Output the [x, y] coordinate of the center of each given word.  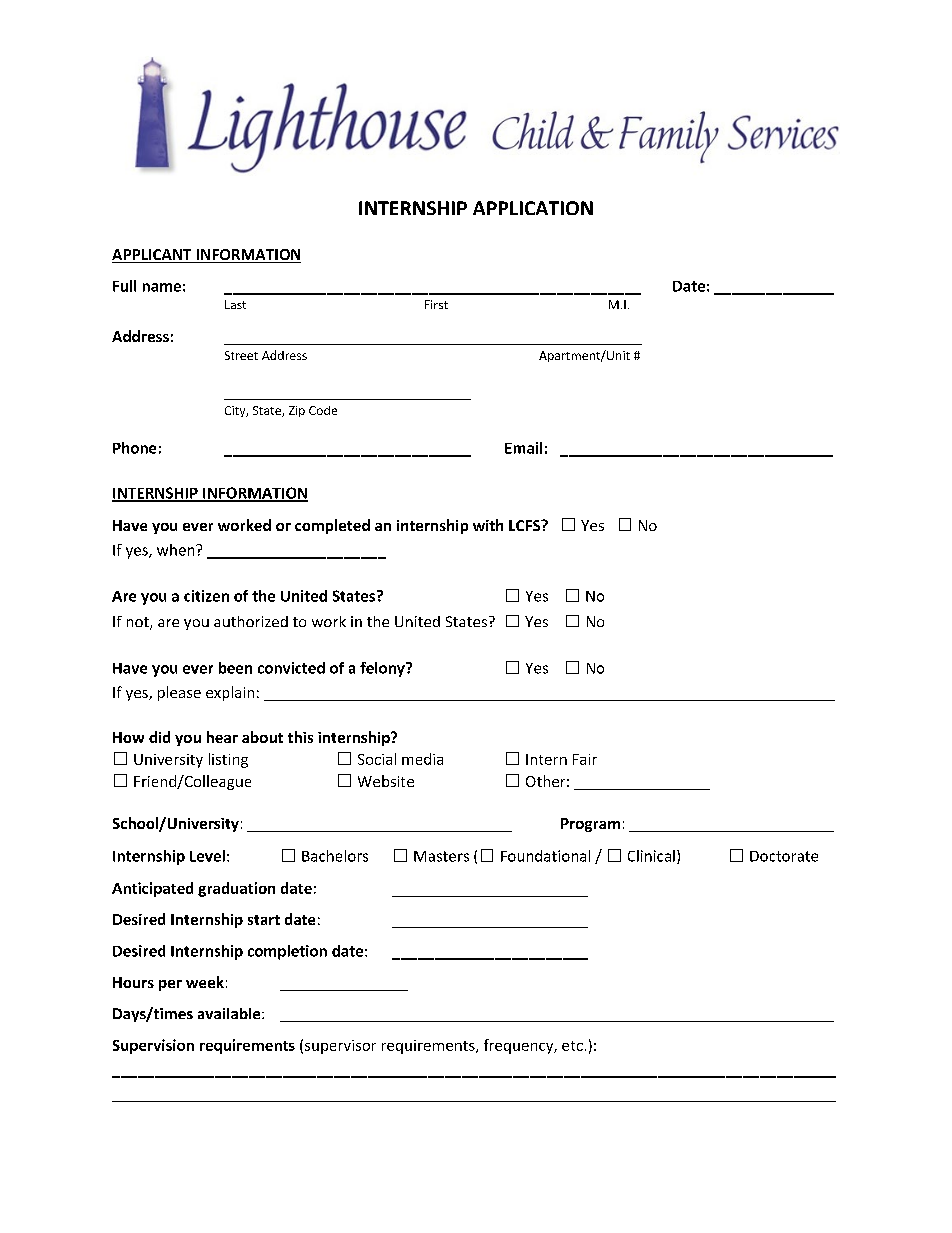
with [488, 525]
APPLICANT [153, 256]
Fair [585, 759]
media [422, 759]
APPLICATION [533, 208]
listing [228, 760]
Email [523, 448]
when [177, 550]
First [436, 304]
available [230, 1013]
